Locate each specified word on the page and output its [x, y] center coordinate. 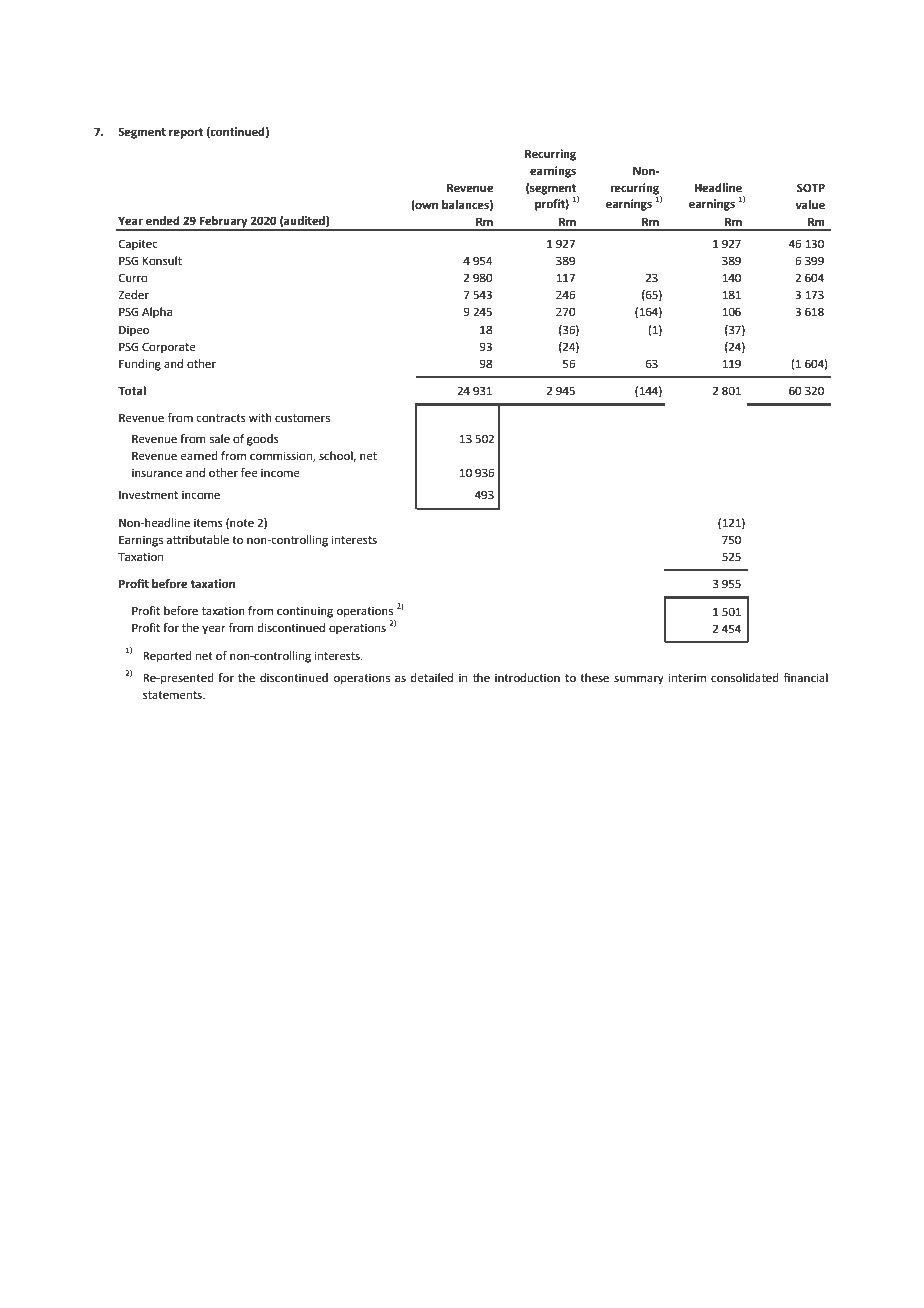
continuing [305, 612]
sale [220, 439]
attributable [198, 540]
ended [163, 221]
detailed [432, 678]
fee [249, 473]
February [223, 223]
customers [302, 418]
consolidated [745, 678]
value [810, 205]
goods [263, 440]
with [260, 417]
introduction [527, 677]
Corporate [169, 348]
